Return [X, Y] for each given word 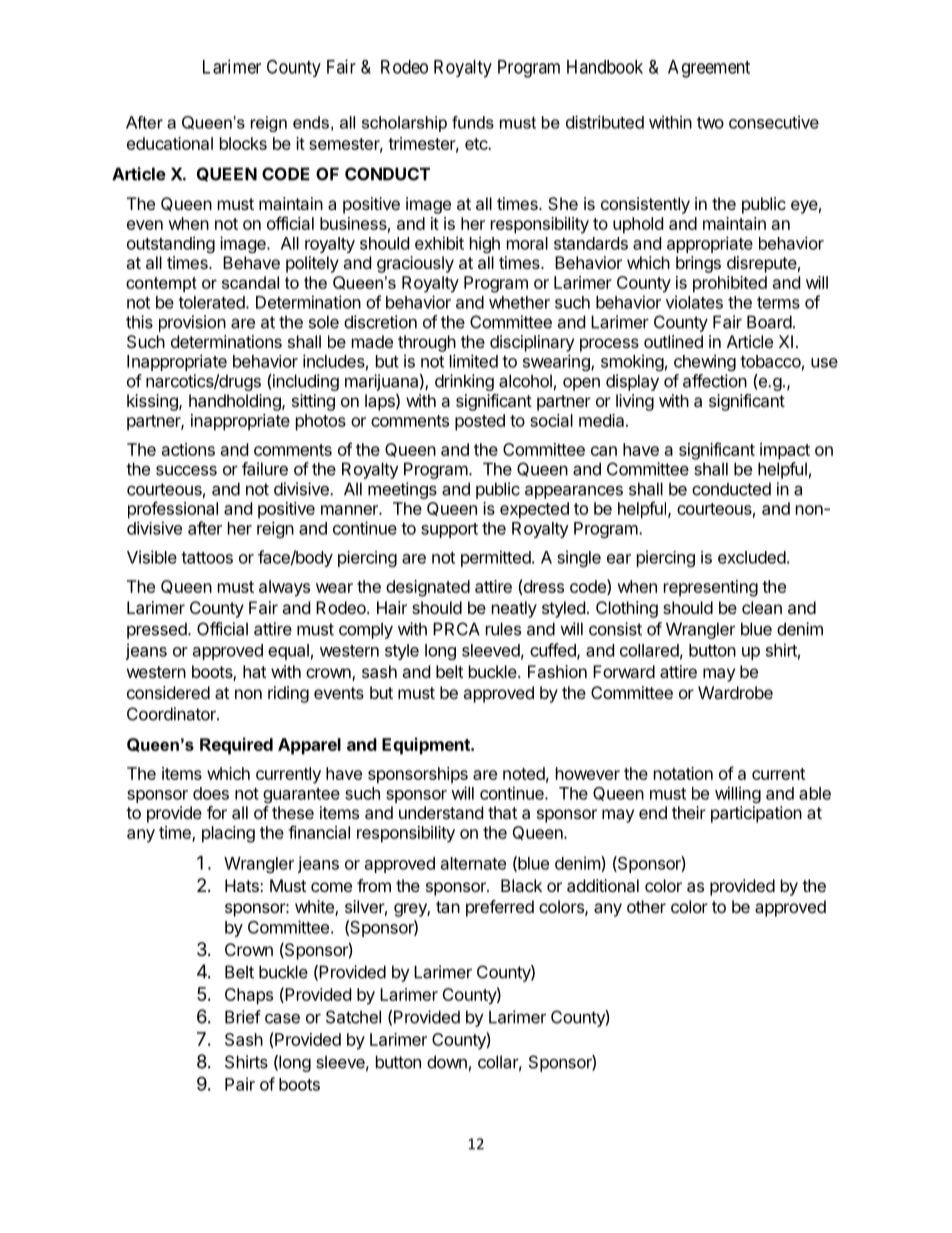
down [447, 1062]
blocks [243, 143]
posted [480, 422]
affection [715, 381]
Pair [240, 1084]
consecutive [774, 122]
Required [236, 746]
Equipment [427, 746]
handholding [236, 402]
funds [473, 122]
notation [683, 773]
